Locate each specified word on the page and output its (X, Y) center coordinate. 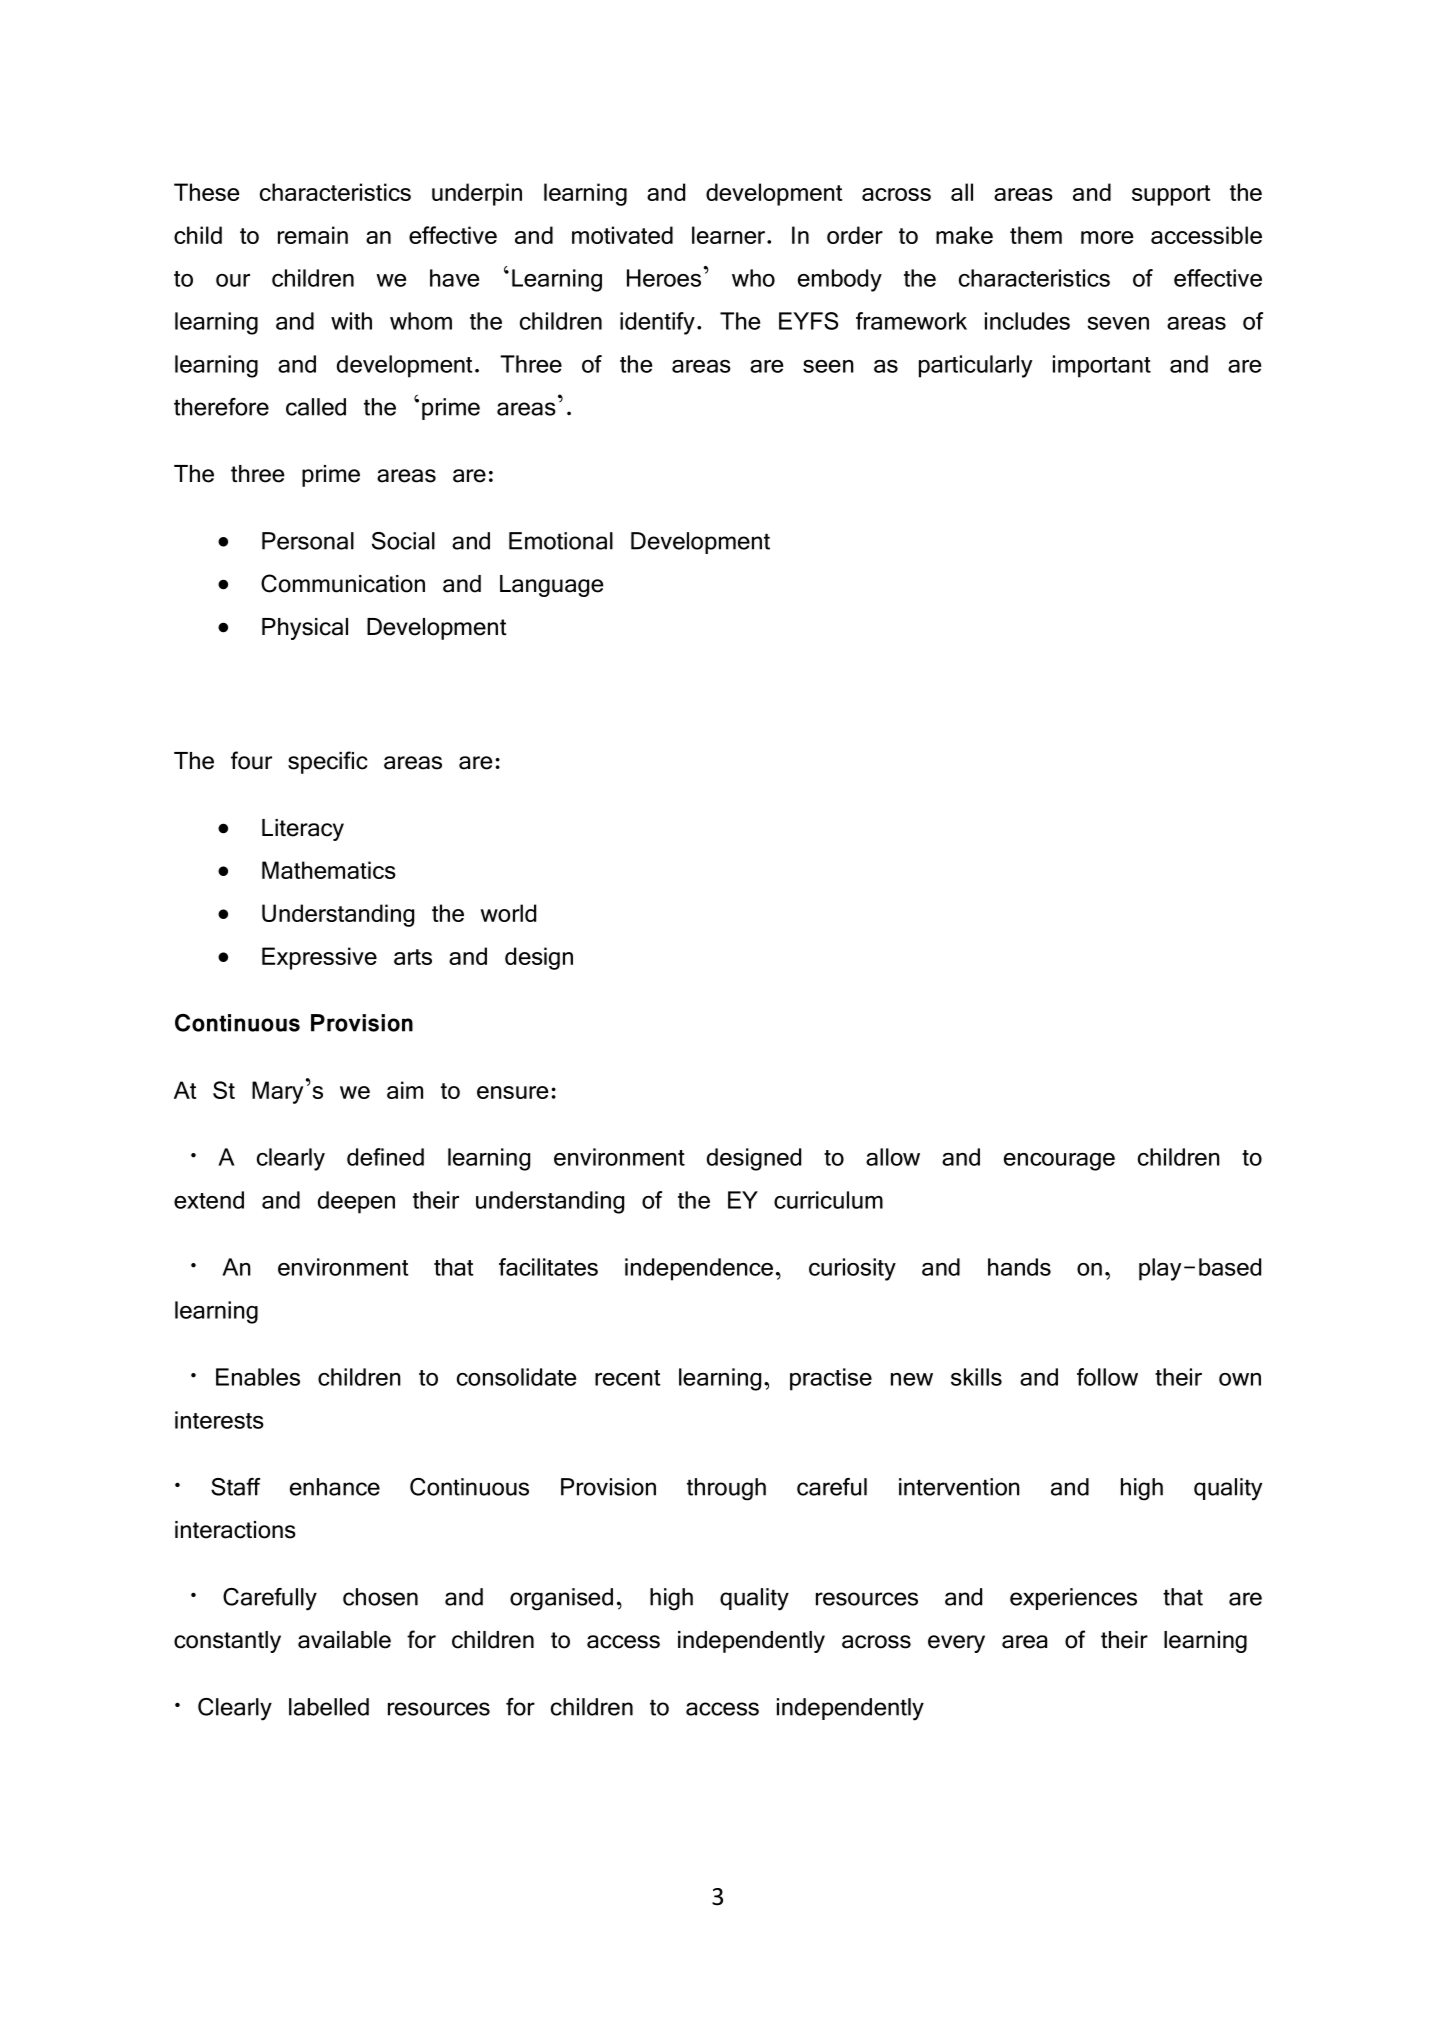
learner (728, 235)
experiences (1073, 1599)
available (344, 1640)
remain (313, 235)
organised (561, 1599)
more (1107, 237)
